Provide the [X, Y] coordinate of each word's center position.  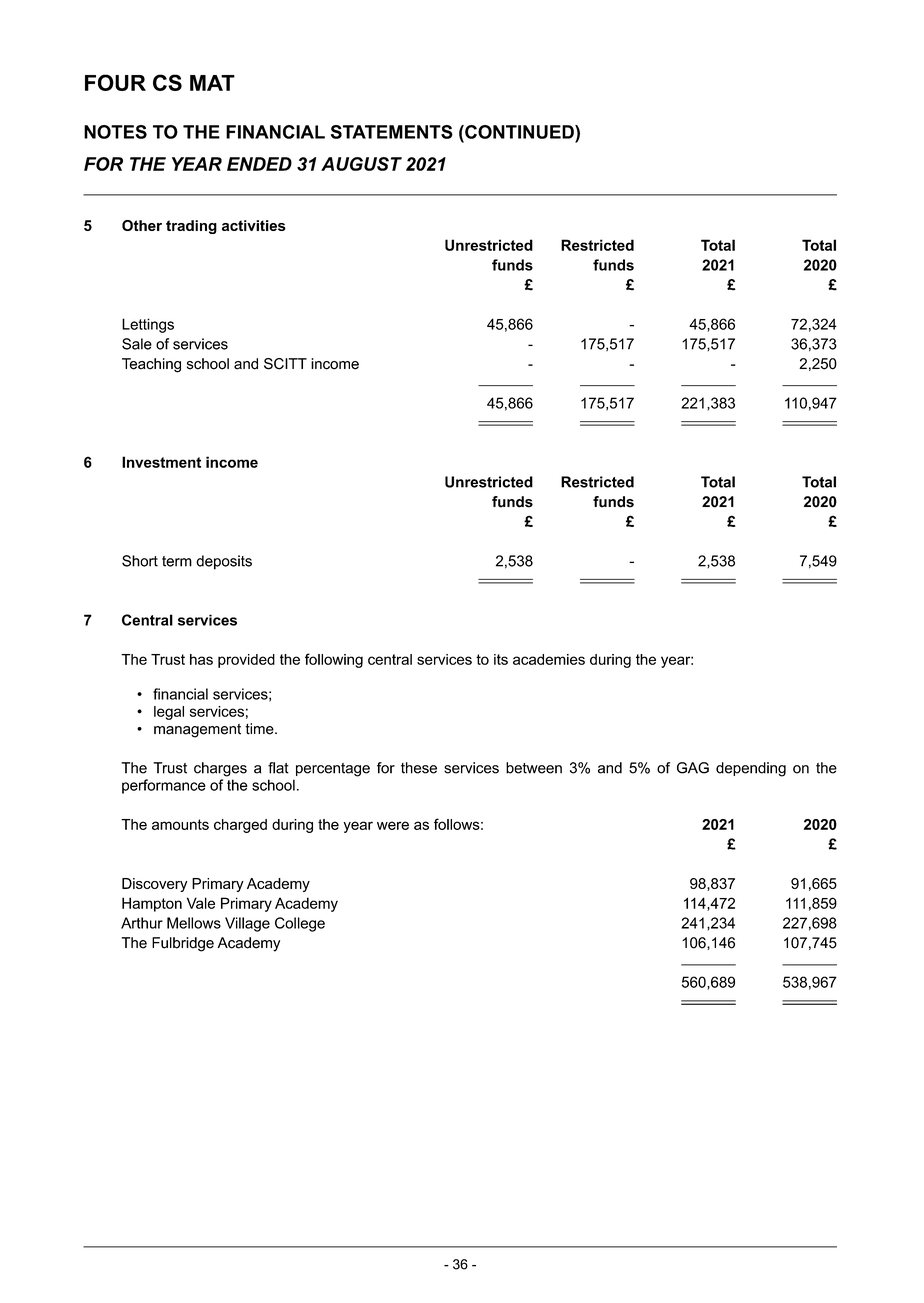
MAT [212, 83]
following [334, 660]
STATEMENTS [392, 132]
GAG [693, 768]
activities [254, 225]
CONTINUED [519, 132]
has [201, 659]
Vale [201, 903]
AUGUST [361, 164]
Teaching [151, 365]
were [393, 825]
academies [549, 659]
